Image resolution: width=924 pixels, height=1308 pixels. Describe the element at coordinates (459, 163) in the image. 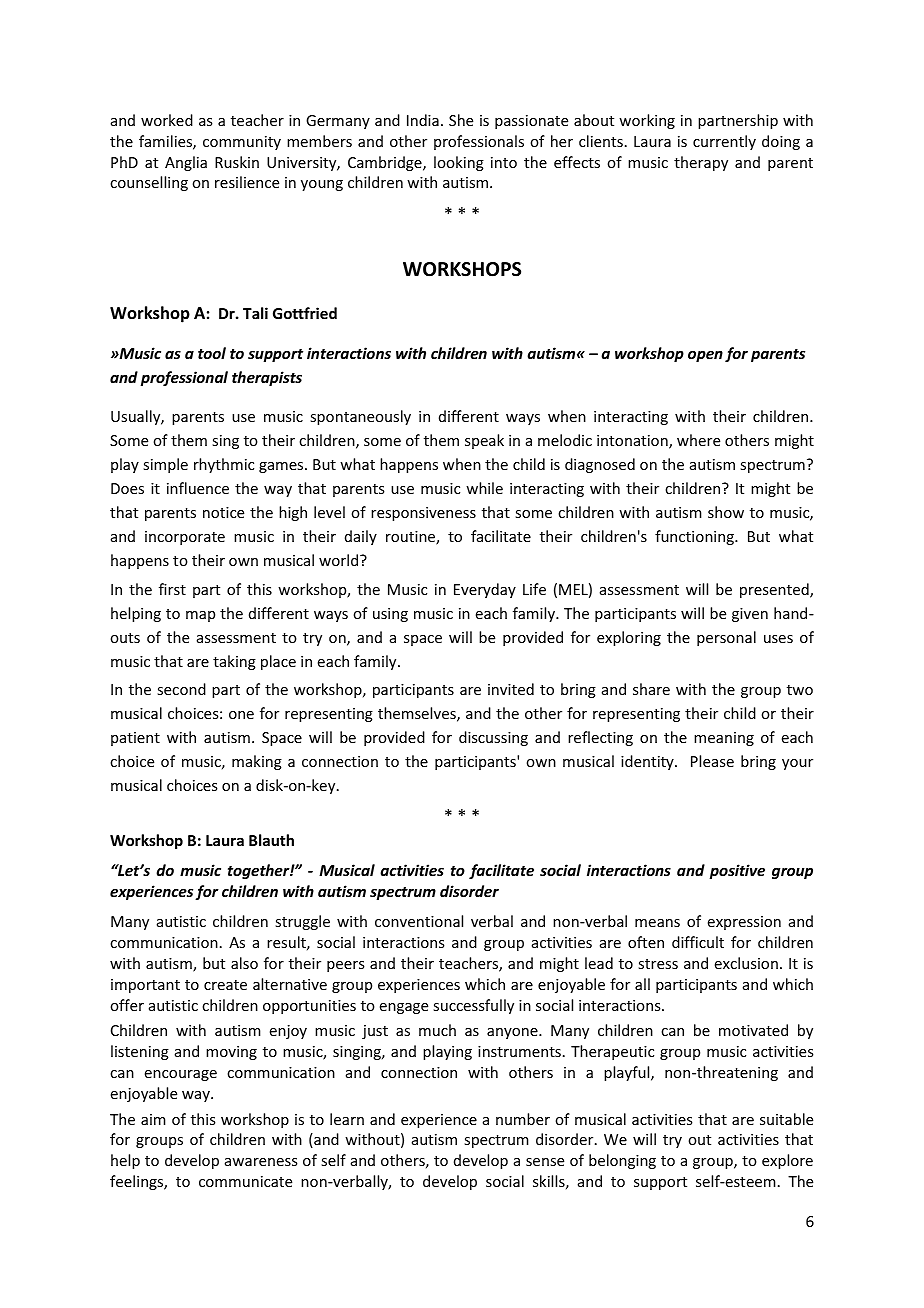

I see `looking` at that location.
